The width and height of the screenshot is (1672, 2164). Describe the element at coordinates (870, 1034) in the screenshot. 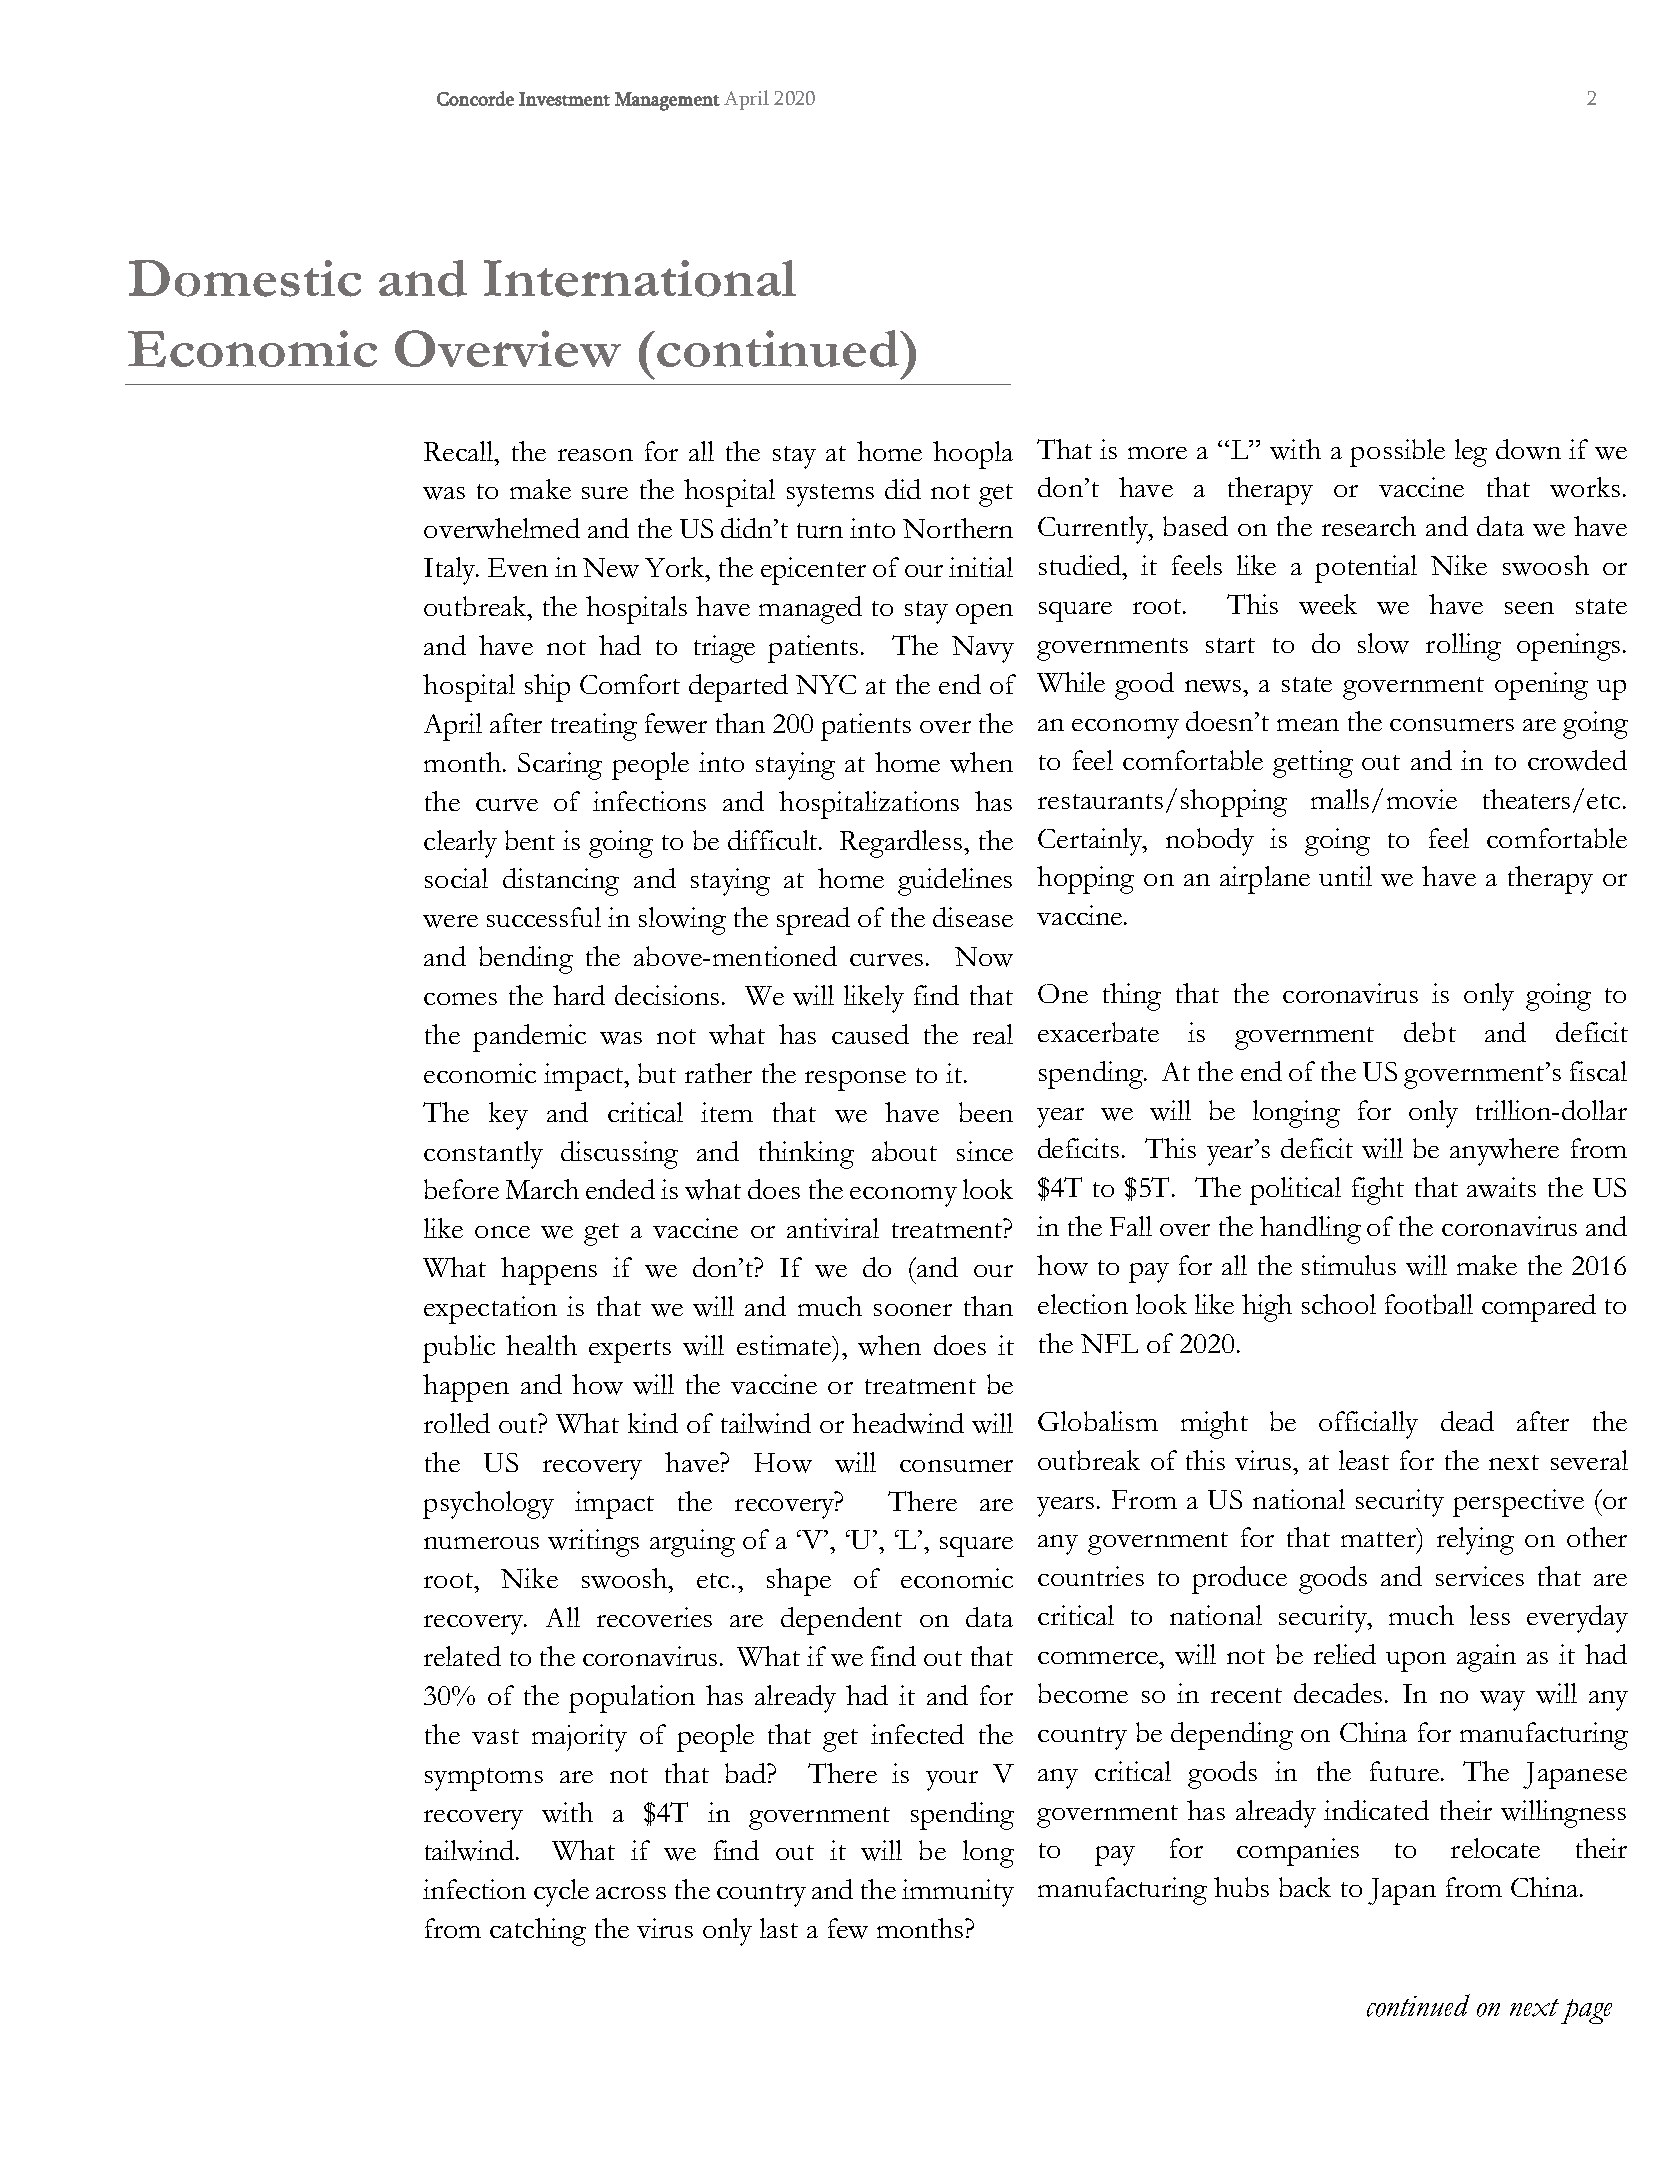

I see `caused` at that location.
